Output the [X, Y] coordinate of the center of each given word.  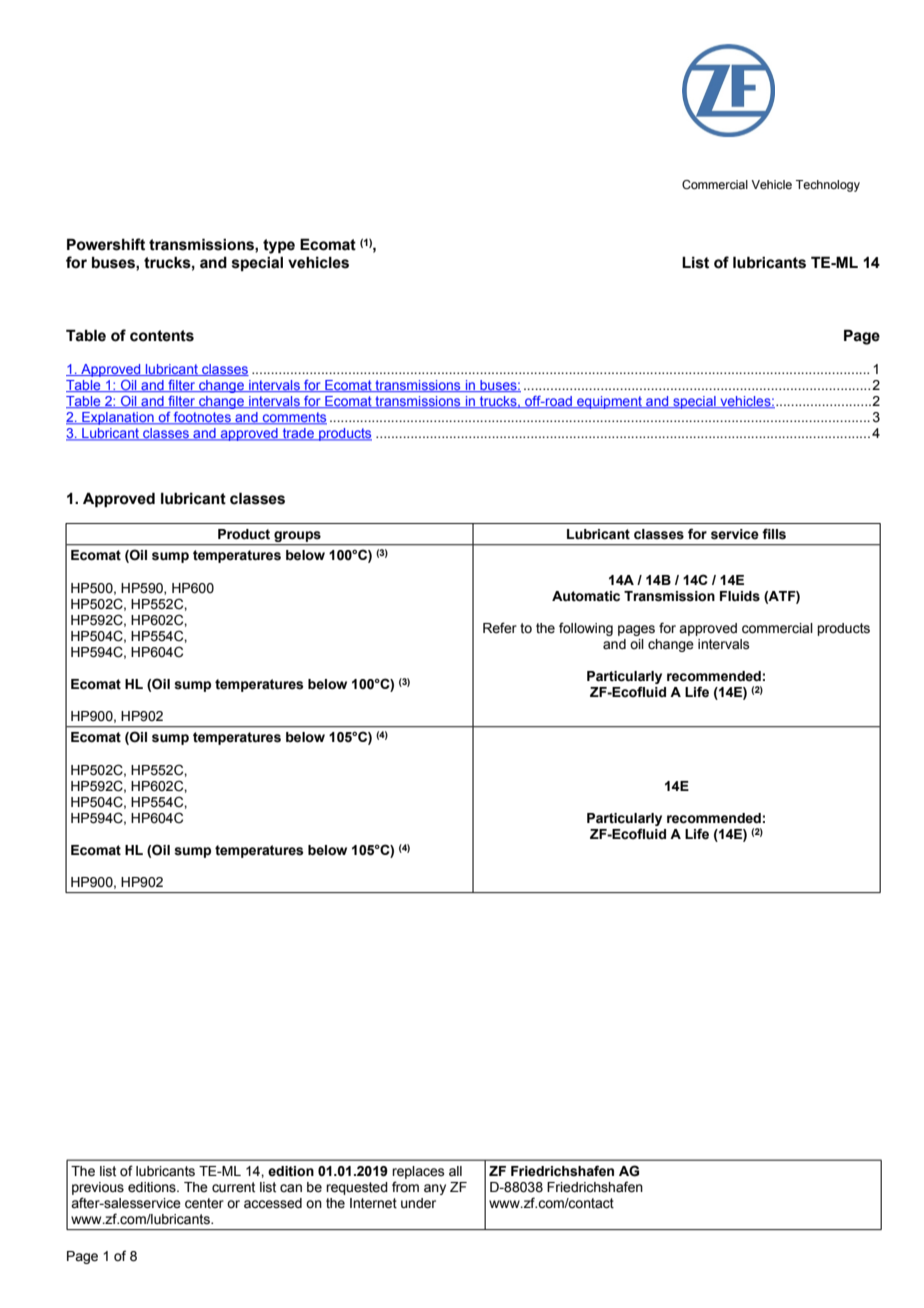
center [204, 1203]
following [586, 629]
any [435, 1189]
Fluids [740, 596]
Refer [500, 628]
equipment [609, 402]
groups [297, 538]
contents [162, 336]
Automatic [586, 596]
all [455, 1171]
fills [774, 534]
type [279, 246]
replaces [418, 1172]
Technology [828, 186]
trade [298, 434]
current [233, 1187]
